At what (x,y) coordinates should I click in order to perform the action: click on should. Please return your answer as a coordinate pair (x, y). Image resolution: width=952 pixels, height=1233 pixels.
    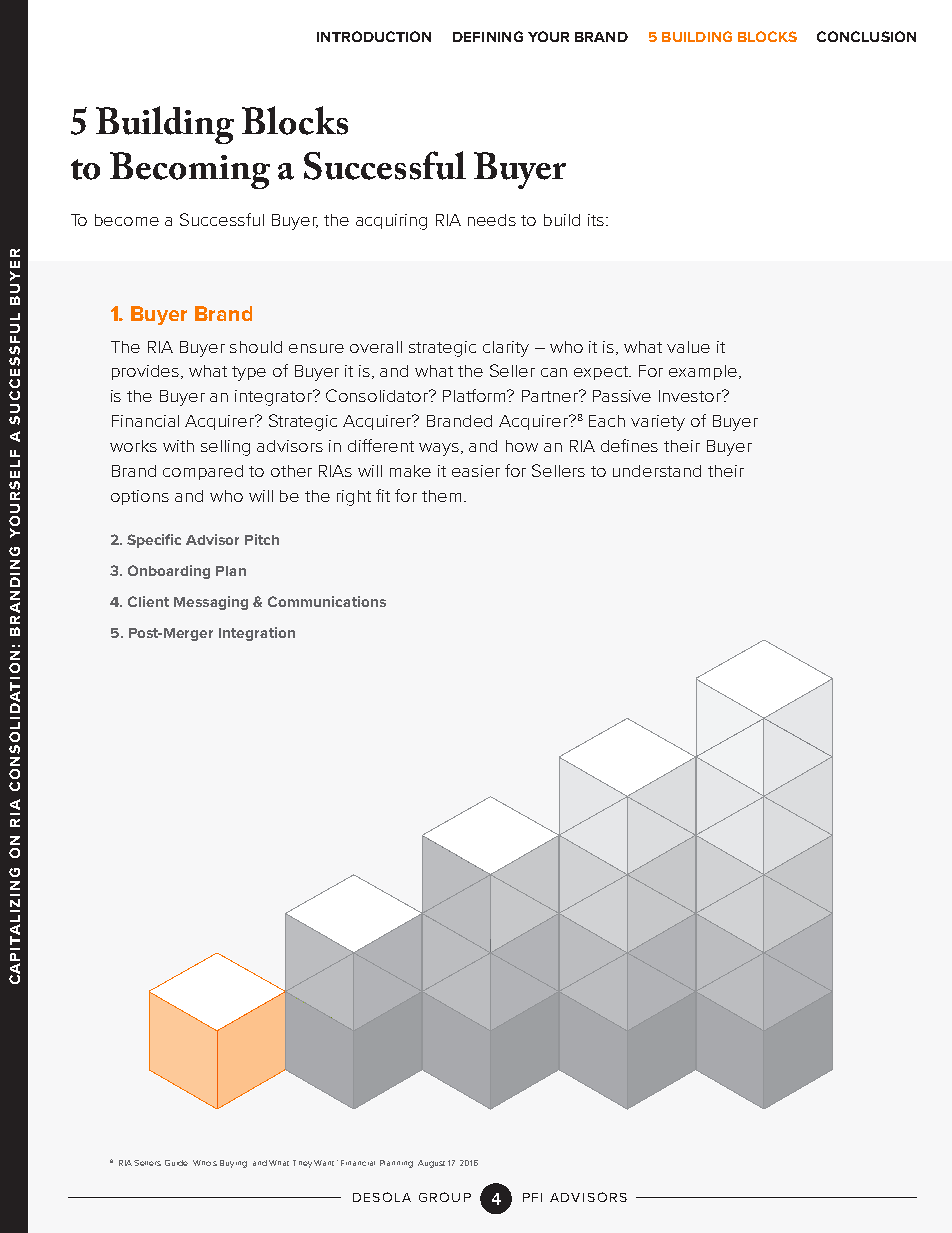
    Looking at the image, I should click on (256, 347).
